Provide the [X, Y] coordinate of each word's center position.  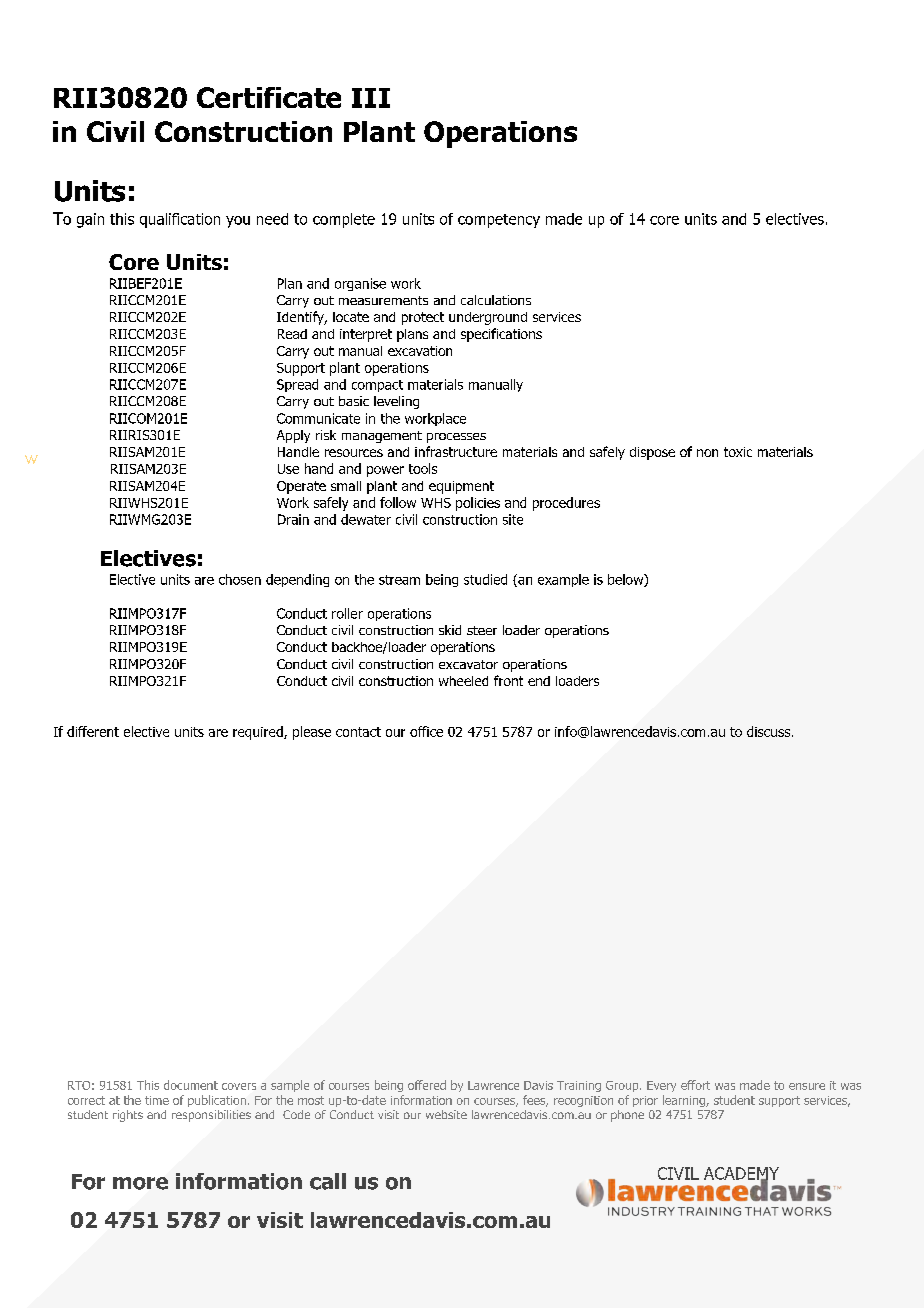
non [707, 453]
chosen [240, 579]
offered [427, 1085]
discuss [770, 731]
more [140, 1183]
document [191, 1085]
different [93, 731]
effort [695, 1085]
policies [478, 504]
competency [499, 221]
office [426, 731]
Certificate [269, 97]
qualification [180, 220]
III [371, 98]
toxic [738, 452]
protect [423, 318]
